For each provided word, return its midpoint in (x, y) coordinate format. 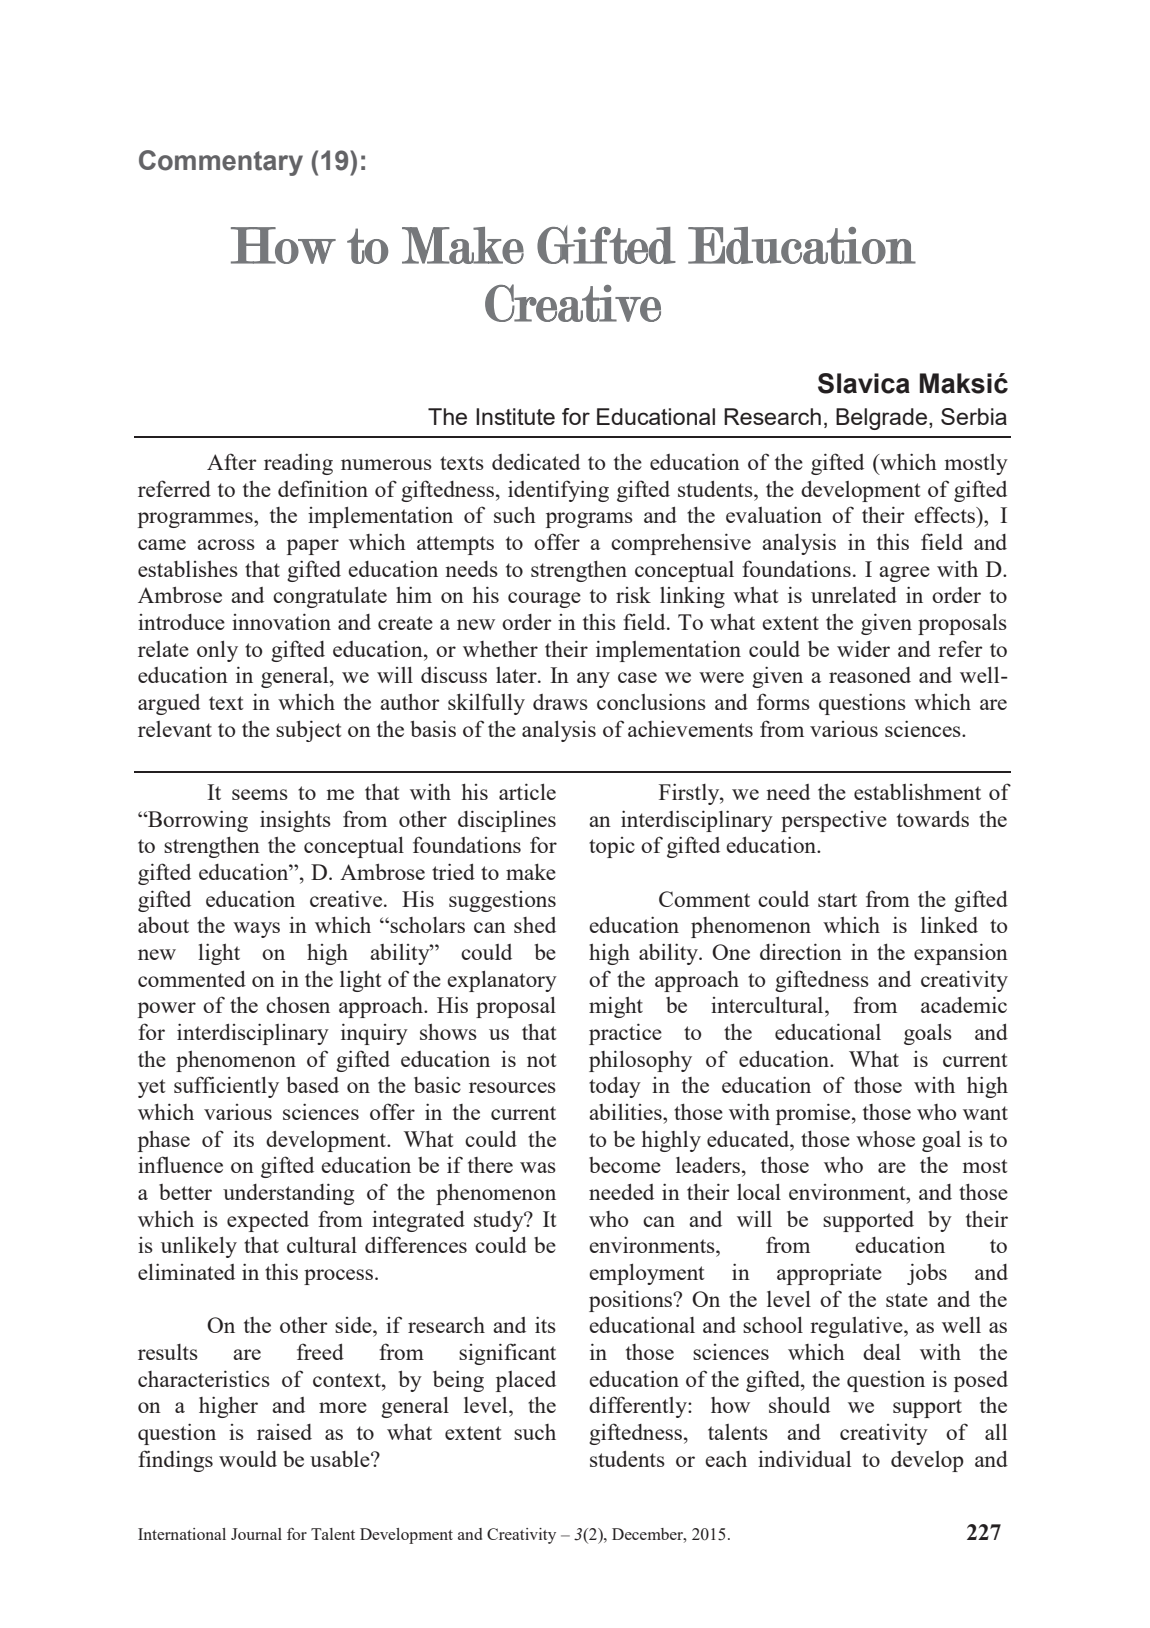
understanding (288, 1194)
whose (885, 1139)
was (538, 1167)
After (232, 461)
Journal (256, 1534)
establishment (917, 792)
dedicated (536, 461)
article (527, 791)
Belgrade (881, 419)
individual (804, 1458)
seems (260, 794)
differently (639, 1407)
